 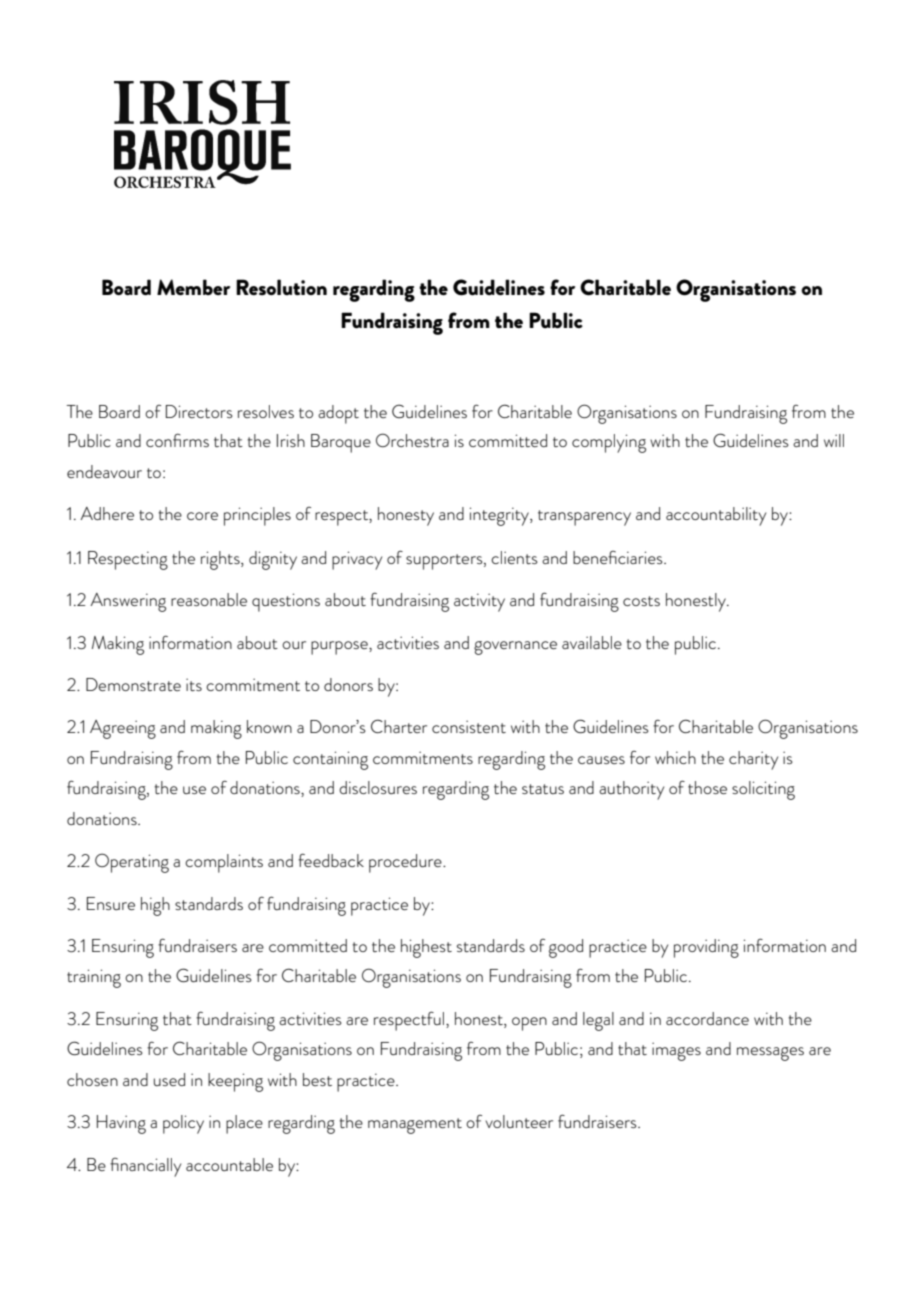 I want to click on Ensure, so click(x=111, y=903).
